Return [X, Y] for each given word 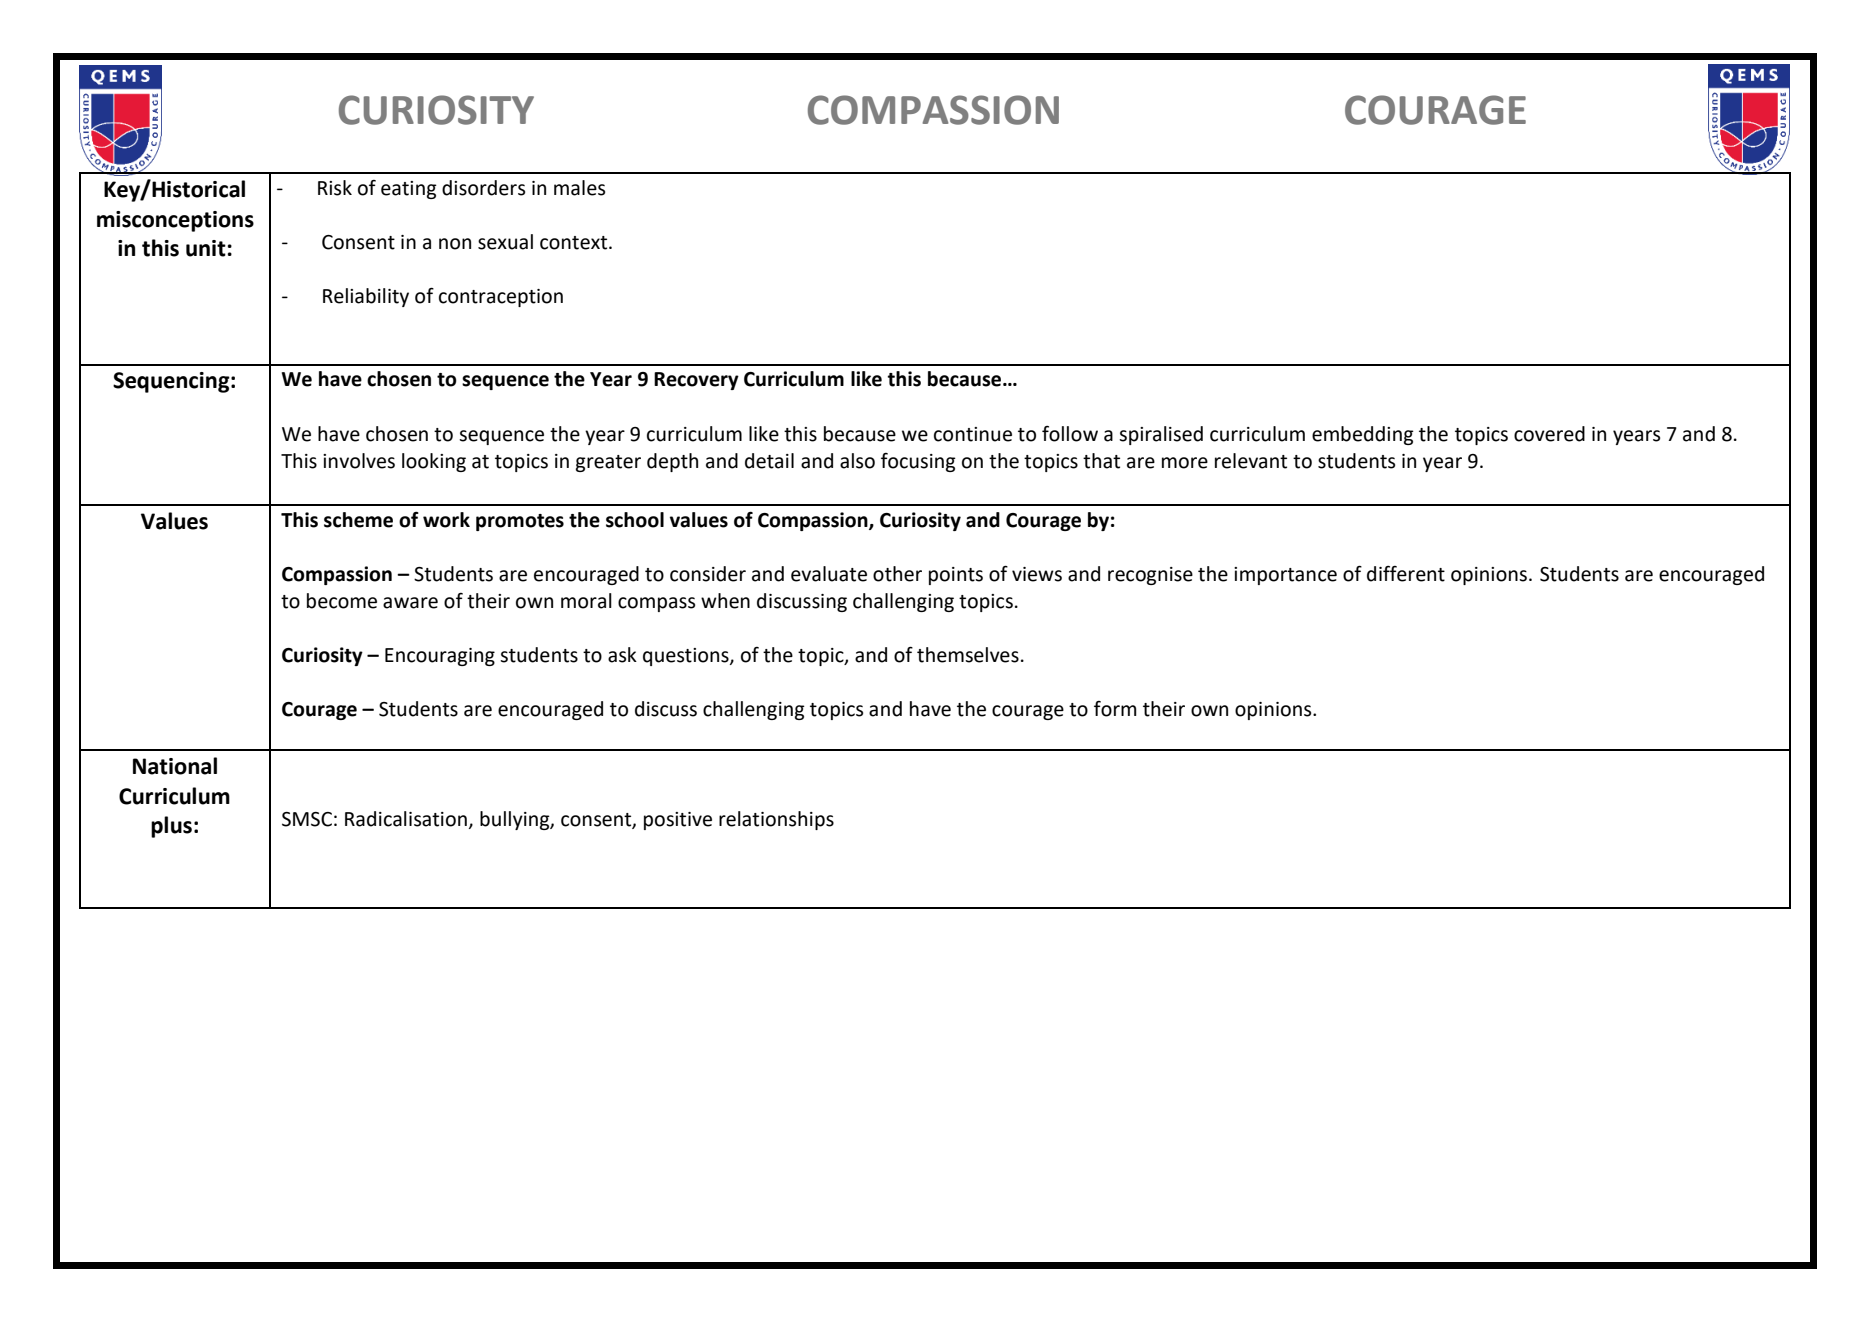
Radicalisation [406, 819]
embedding [1363, 435]
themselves [968, 655]
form [1115, 709]
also [857, 461]
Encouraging [440, 657]
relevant [1251, 461]
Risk [335, 188]
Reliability [366, 297]
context [575, 243]
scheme [358, 520]
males [579, 188]
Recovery [696, 381]
